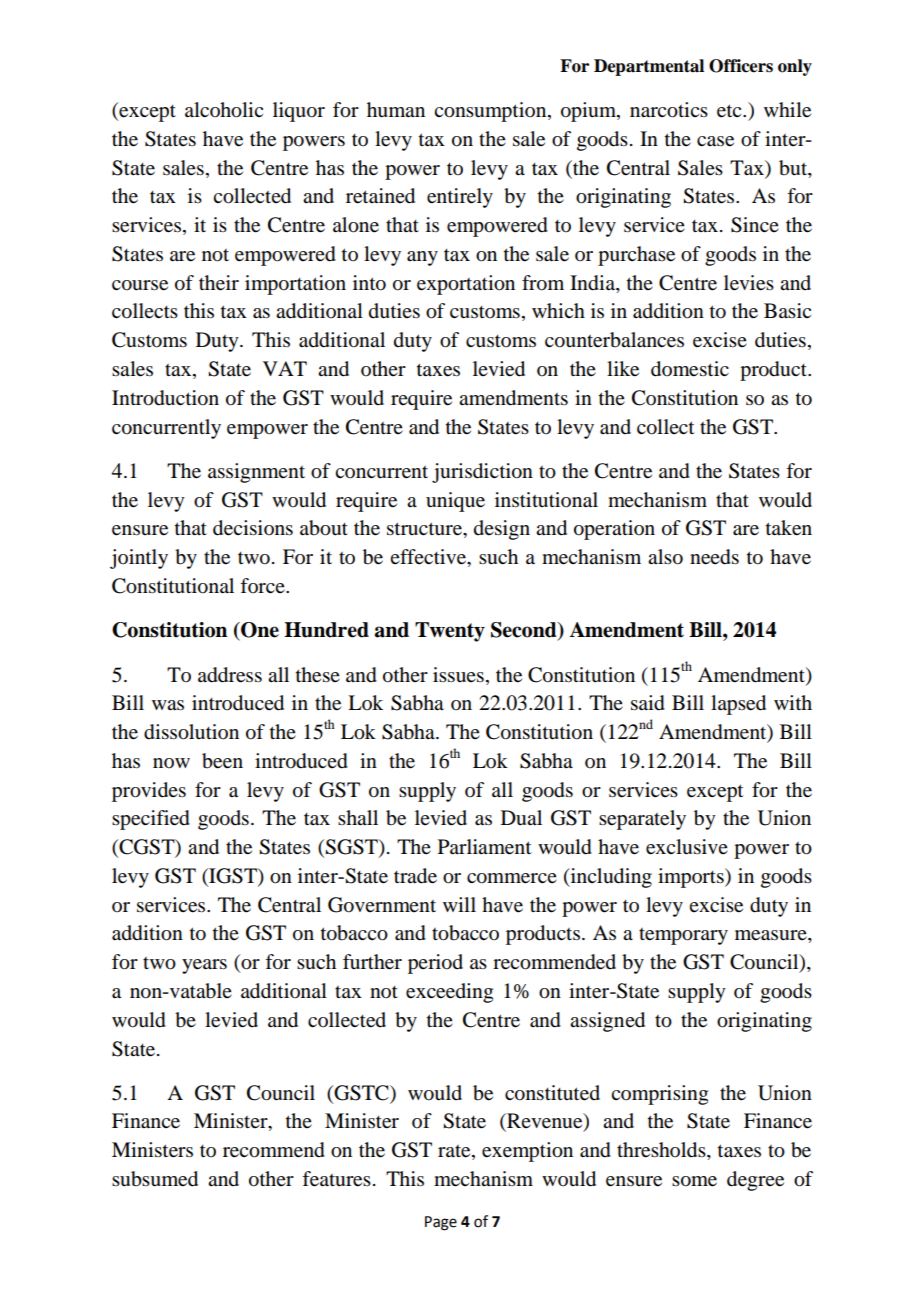  I want to click on domestic, so click(690, 369).
